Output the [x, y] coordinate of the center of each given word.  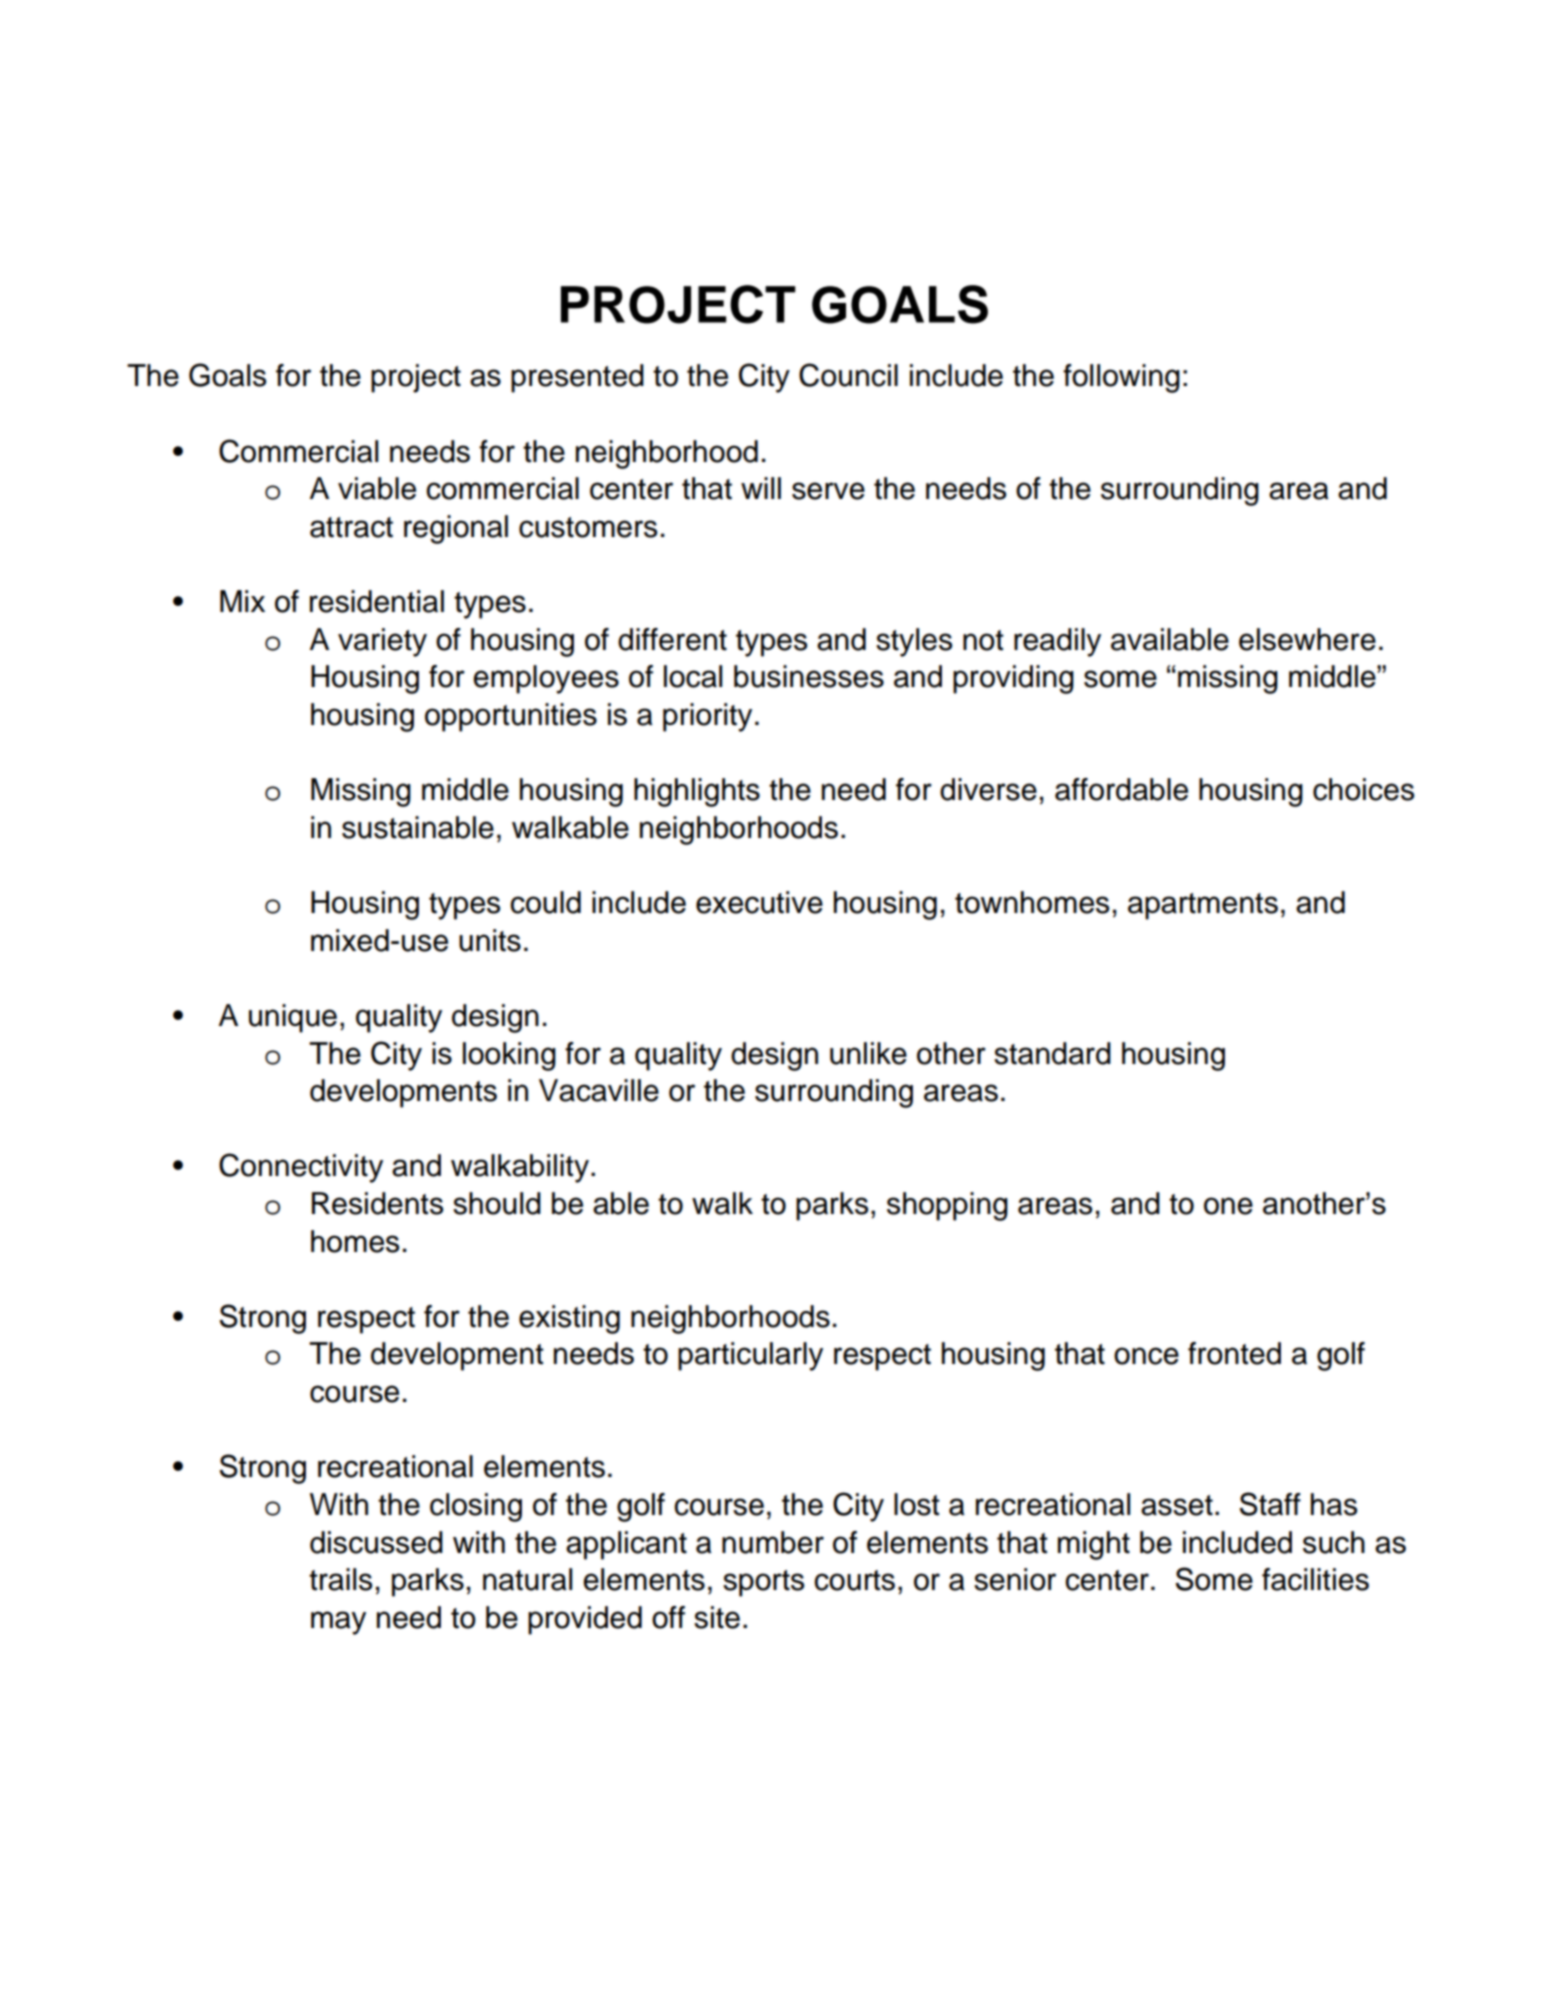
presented [577, 378]
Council [848, 375]
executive [759, 902]
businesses [809, 676]
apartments [1203, 906]
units [490, 940]
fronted [1234, 1353]
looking [509, 1056]
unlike [868, 1053]
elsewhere [1307, 639]
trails [340, 1579]
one [1228, 1206]
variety [382, 642]
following [1121, 378]
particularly [750, 1356]
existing [569, 1319]
